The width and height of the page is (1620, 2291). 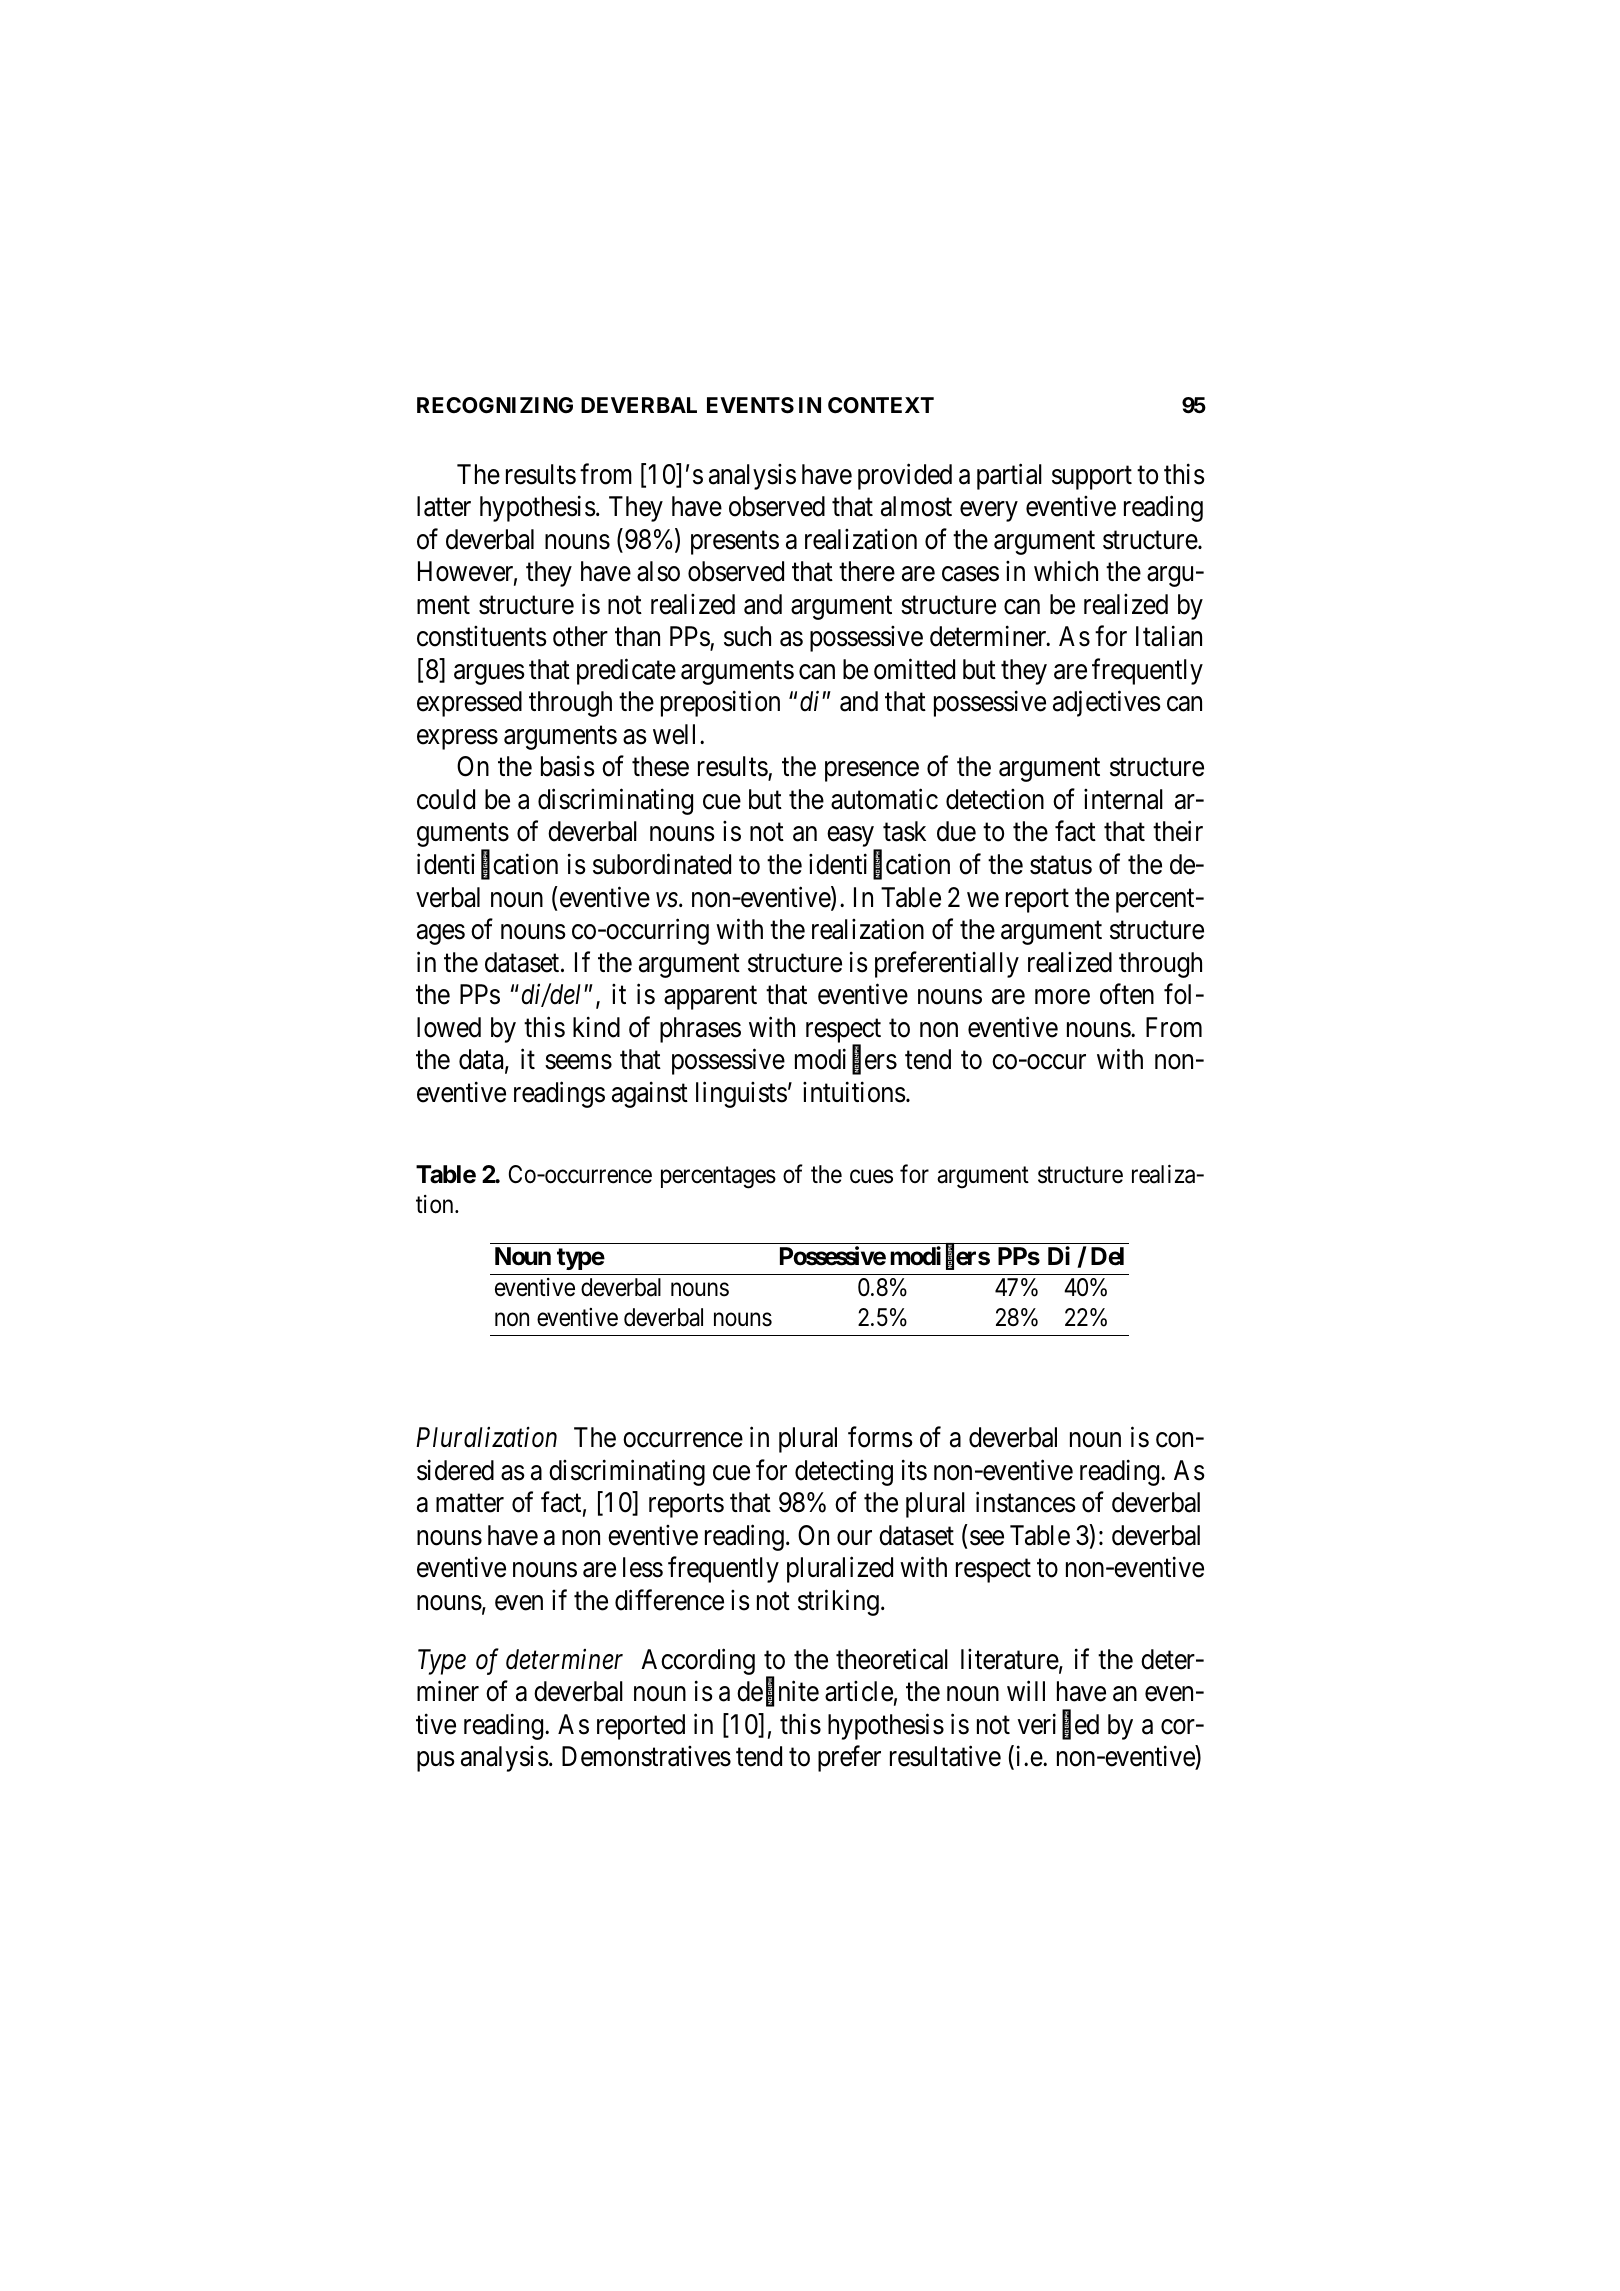 What do you see at coordinates (495, 405) in the page?
I see `RECOGNIZING` at bounding box center [495, 405].
